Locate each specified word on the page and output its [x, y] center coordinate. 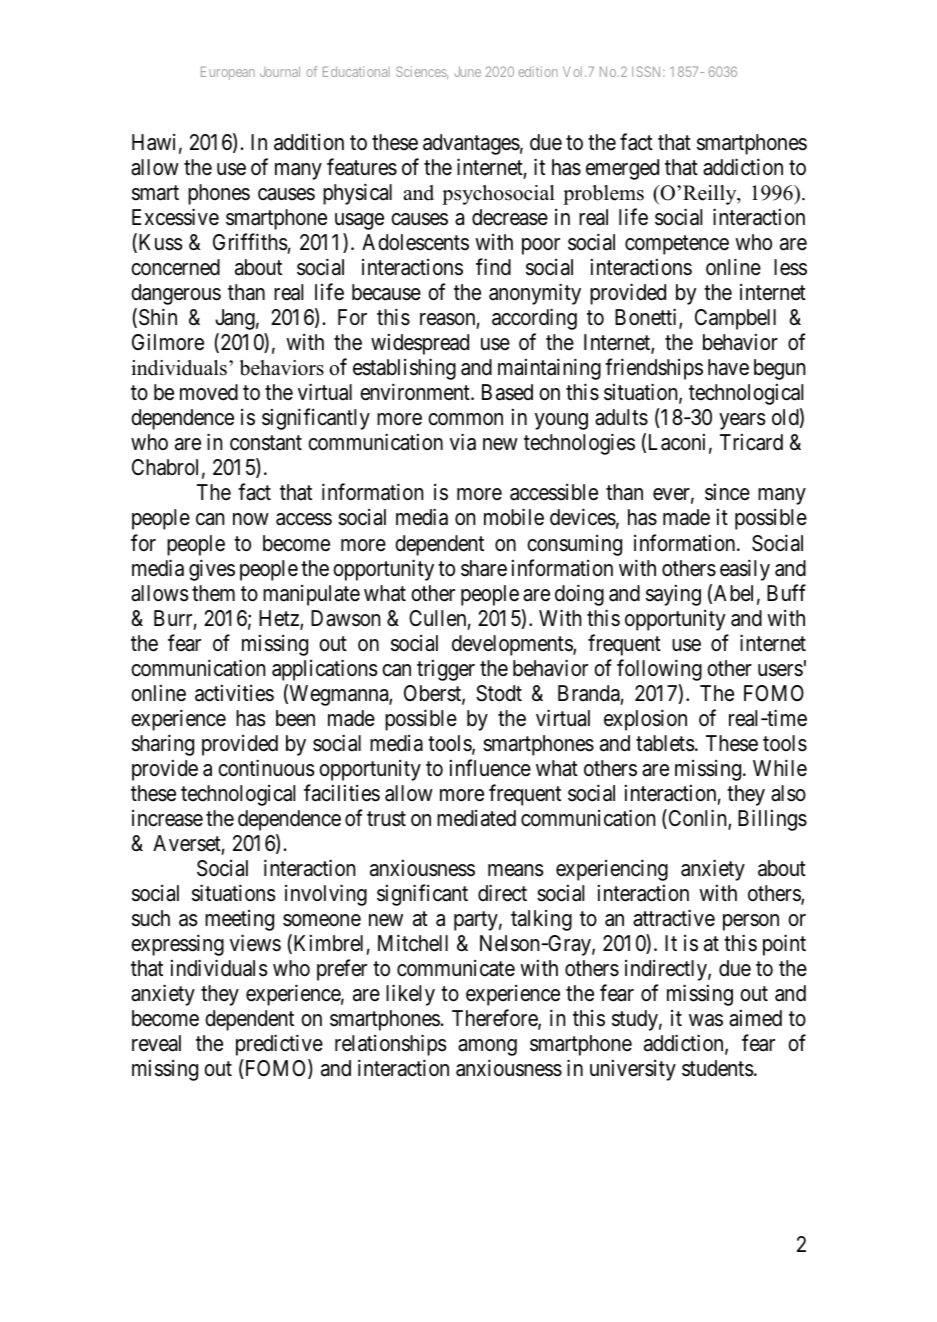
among [487, 1047]
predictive [279, 1045]
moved [209, 392]
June [468, 71]
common [465, 419]
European [228, 73]
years [742, 421]
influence [490, 768]
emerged [622, 169]
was [706, 1020]
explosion [645, 720]
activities [234, 693]
